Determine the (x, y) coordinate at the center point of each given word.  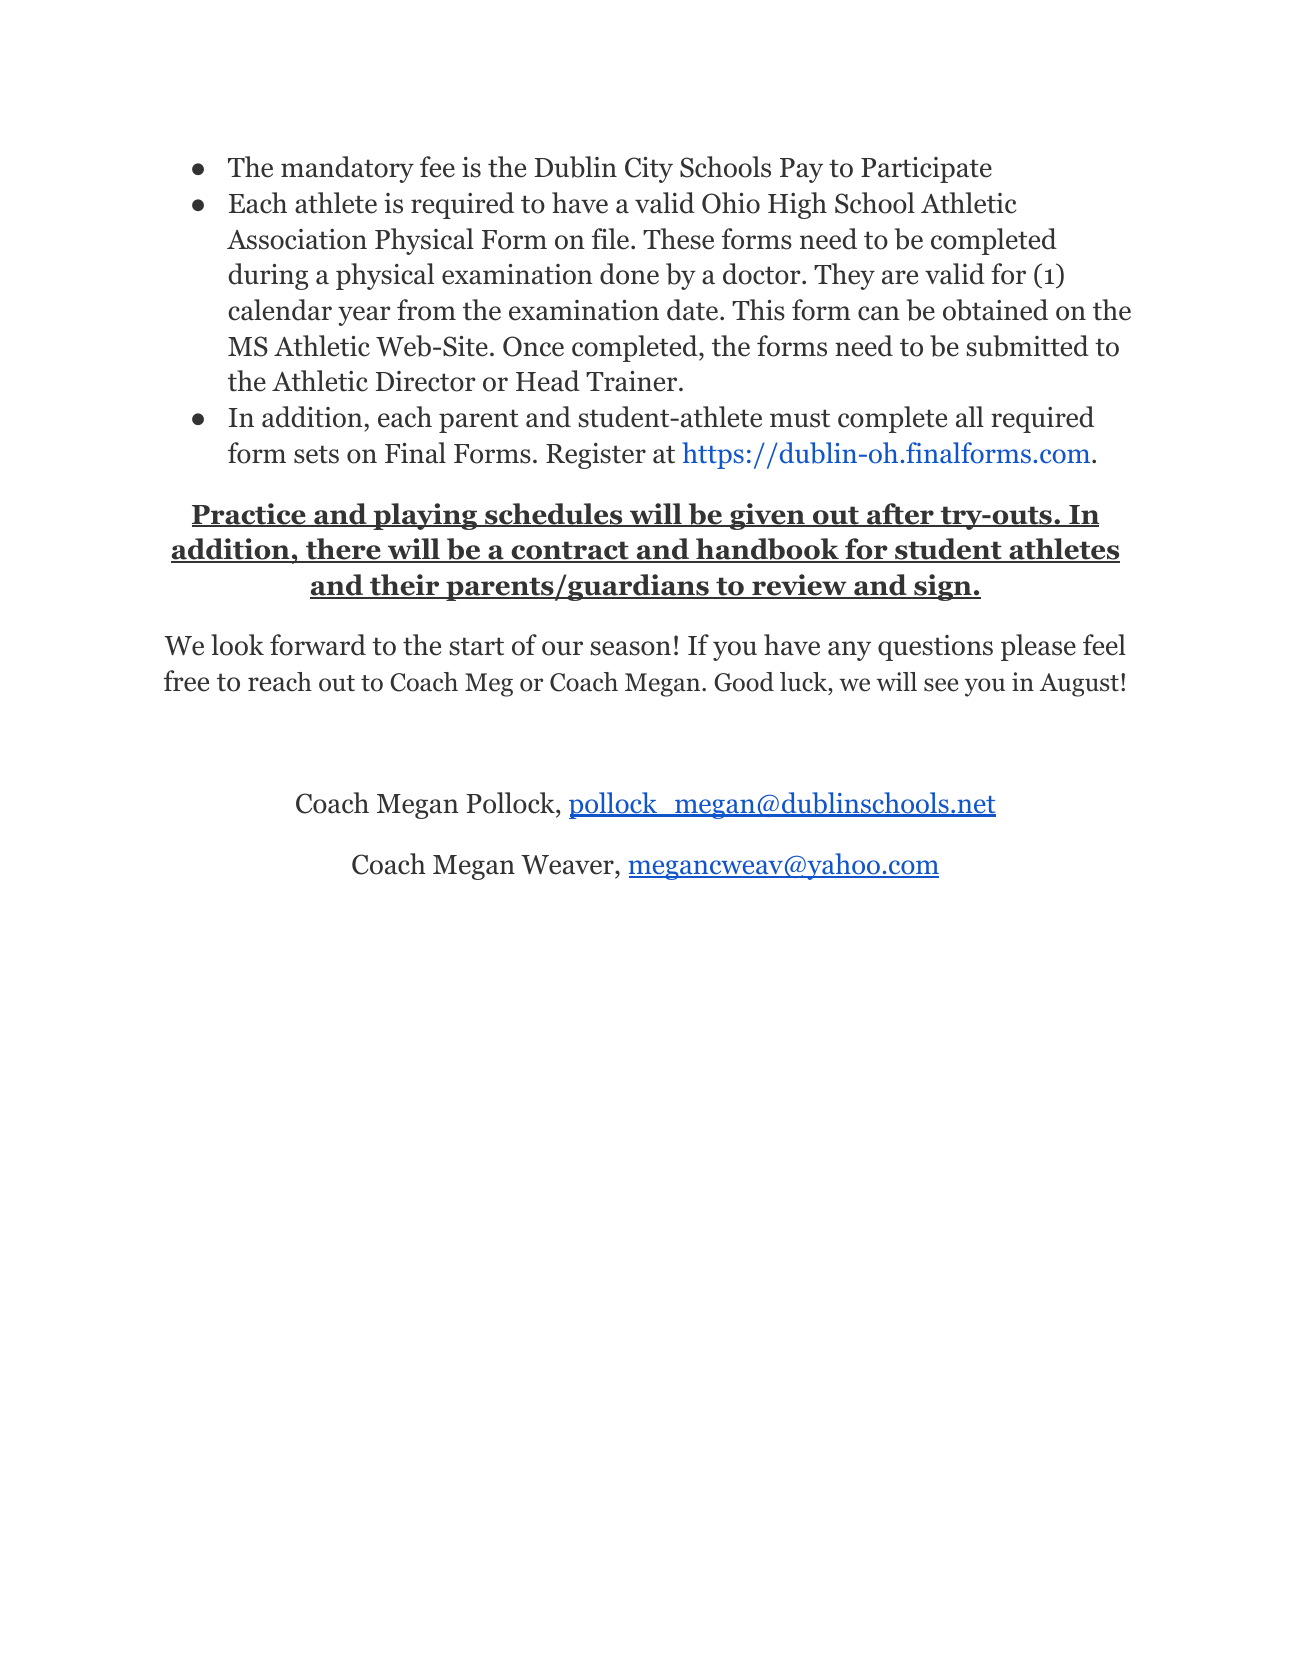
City (649, 170)
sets (316, 454)
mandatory (347, 169)
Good (744, 682)
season (630, 648)
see (941, 685)
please (1038, 647)
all (970, 417)
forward (318, 645)
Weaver (568, 865)
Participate (926, 170)
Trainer (633, 381)
